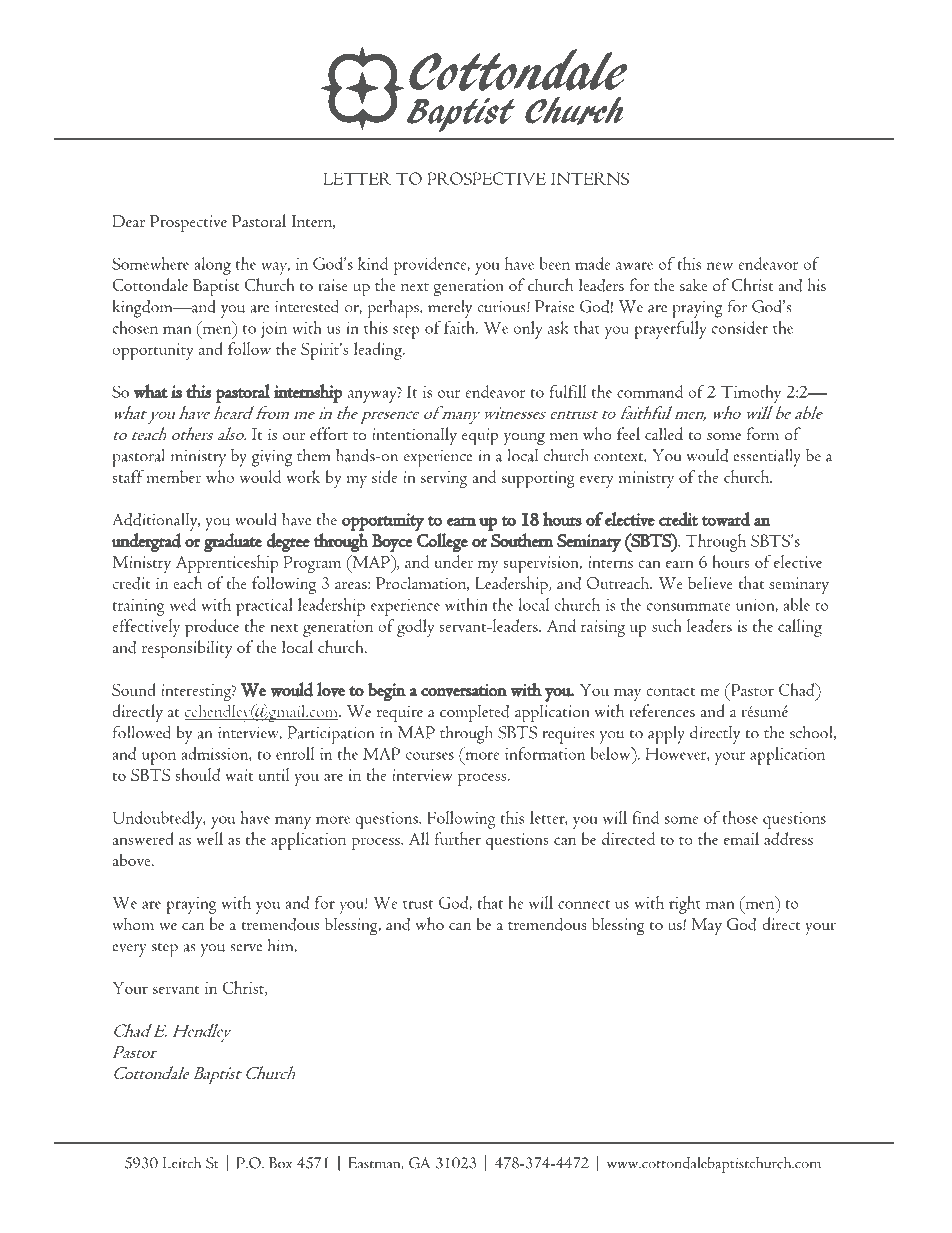 The width and height of the page is (952, 1233). What do you see at coordinates (212, 266) in the page?
I see `along` at bounding box center [212, 266].
